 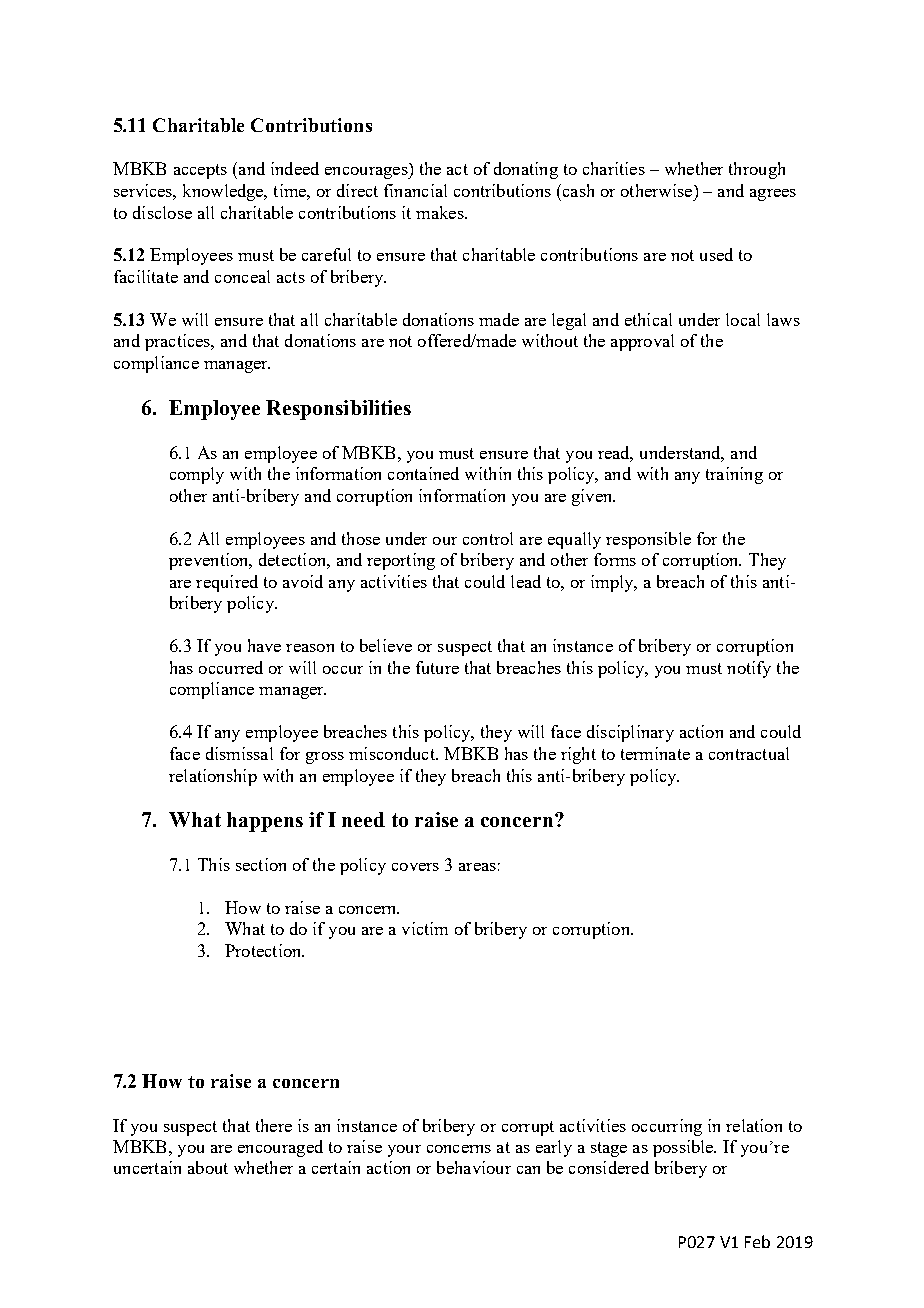 What do you see at coordinates (441, 212) in the document?
I see `makes` at bounding box center [441, 212].
